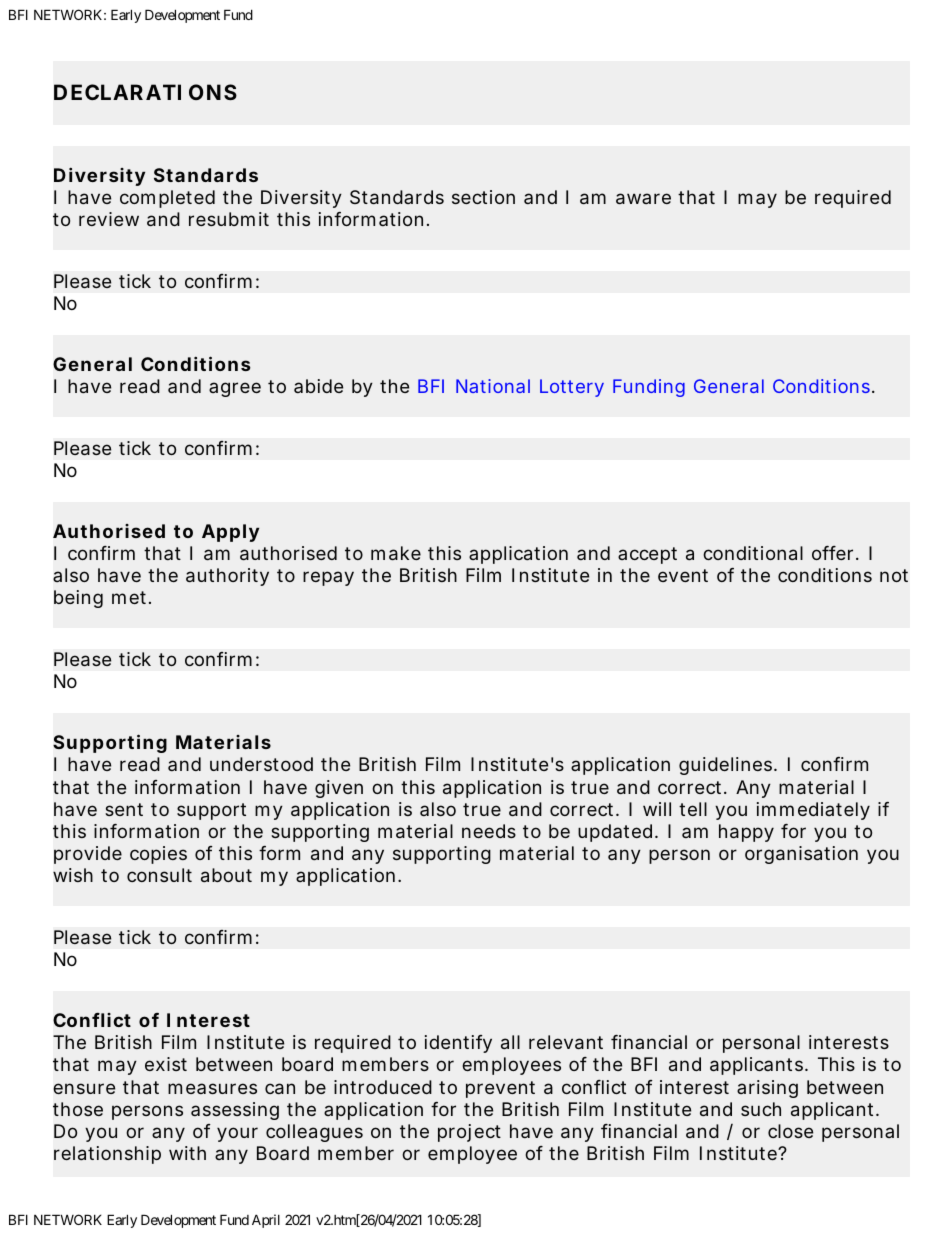 The height and width of the screenshot is (1233, 952). Describe the element at coordinates (187, 1153) in the screenshot. I see `with` at that location.
